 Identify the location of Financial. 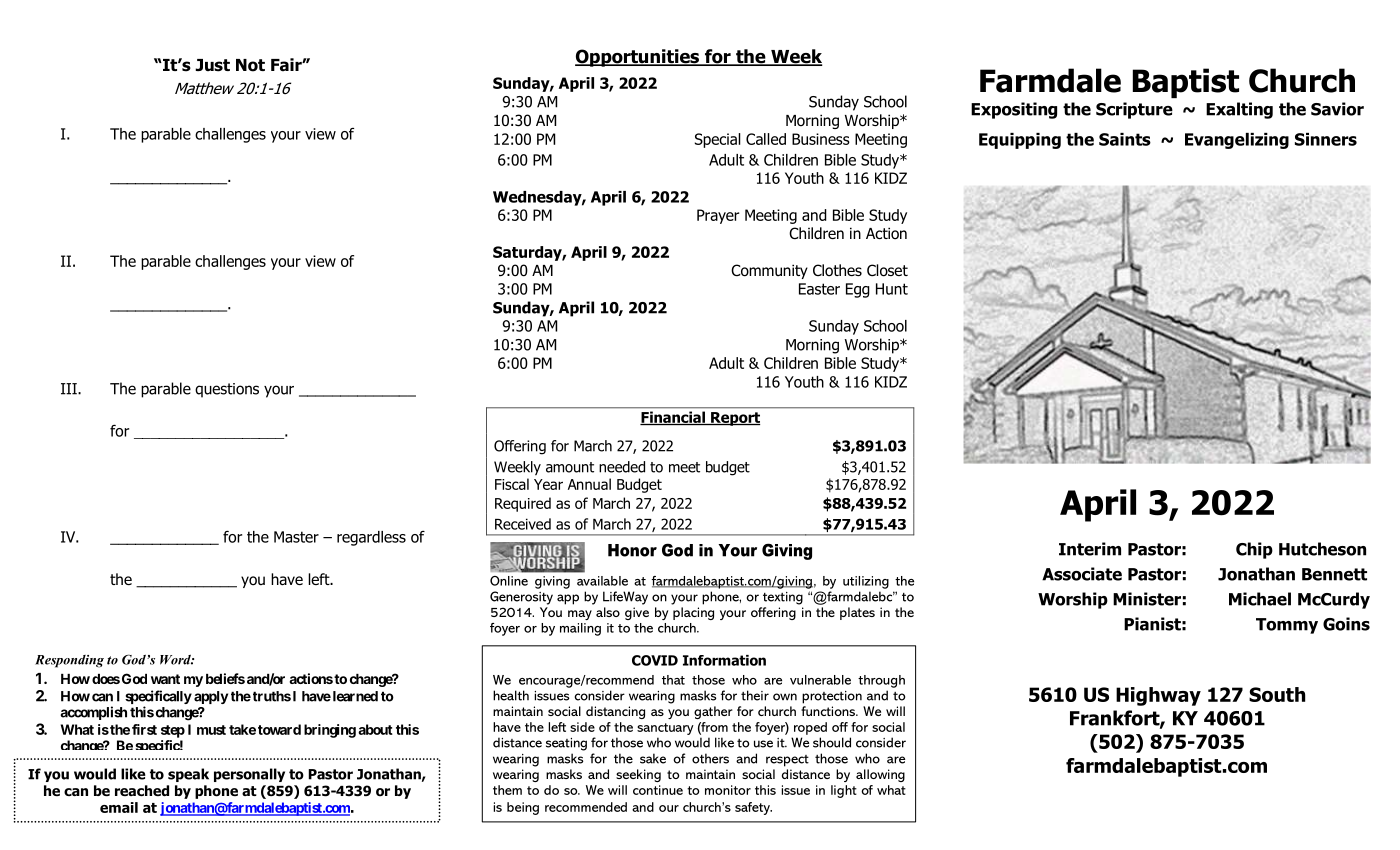
(673, 418).
